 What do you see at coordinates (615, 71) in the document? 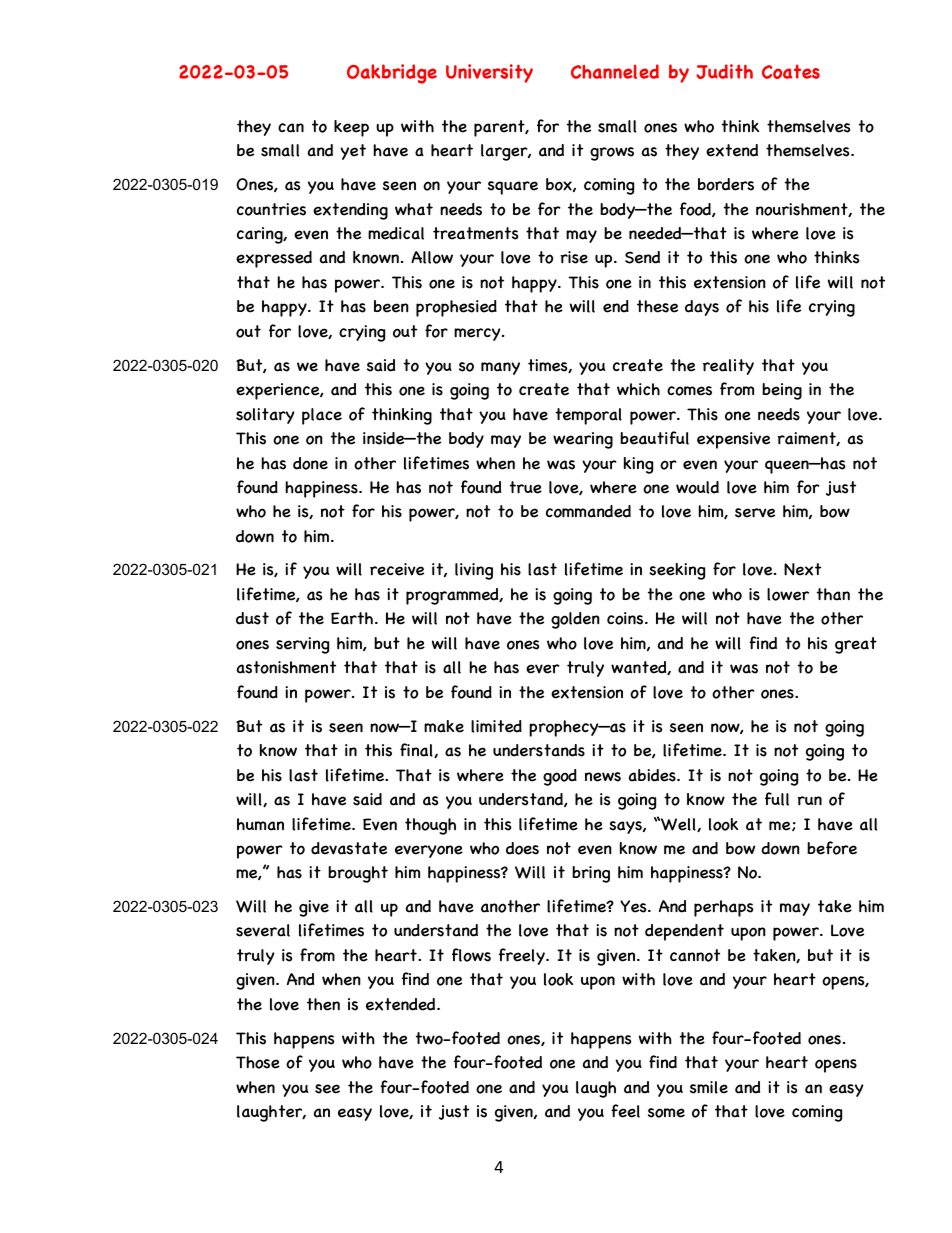
I see `Channeled` at bounding box center [615, 71].
